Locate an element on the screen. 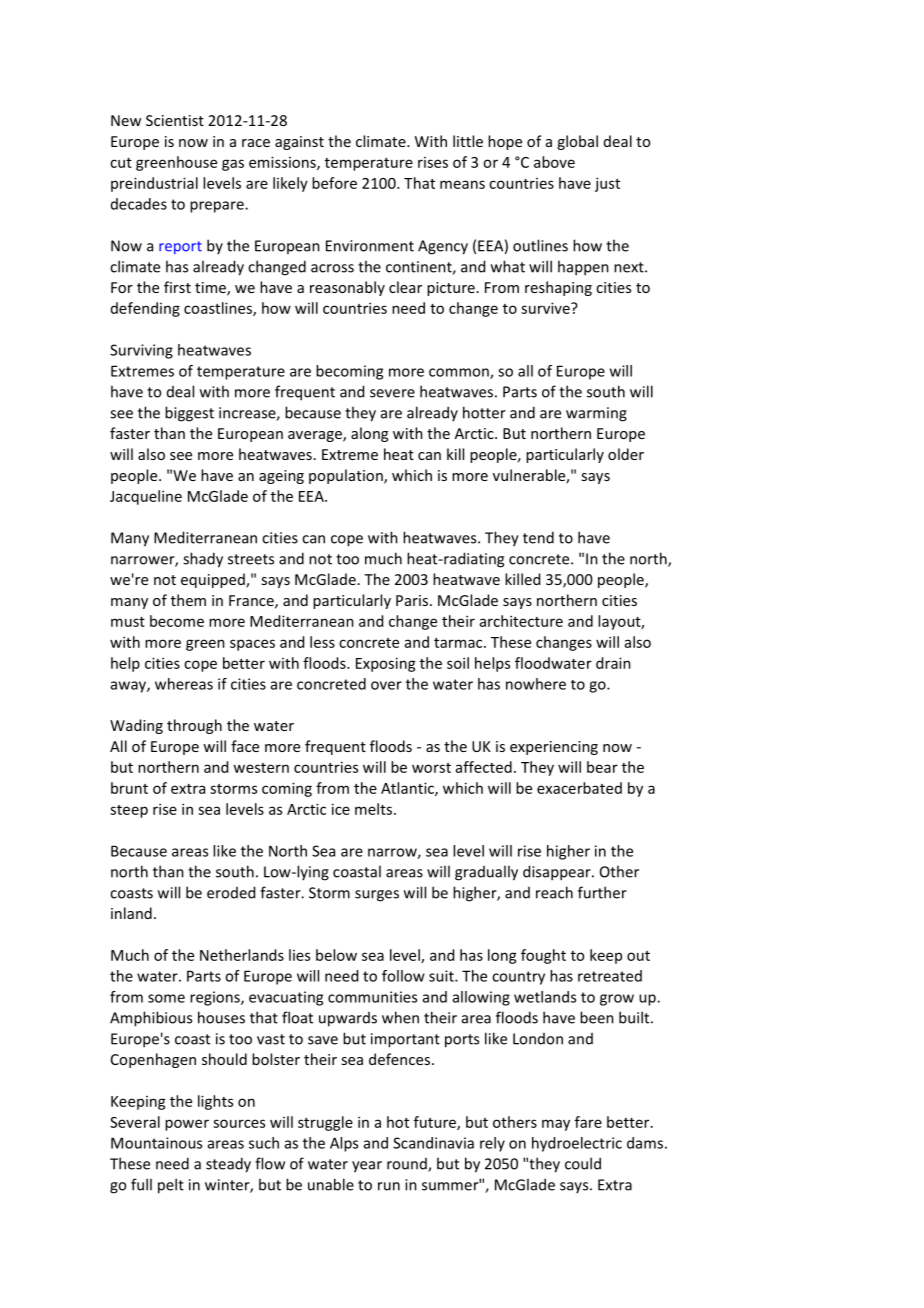  before is located at coordinates (334, 183).
